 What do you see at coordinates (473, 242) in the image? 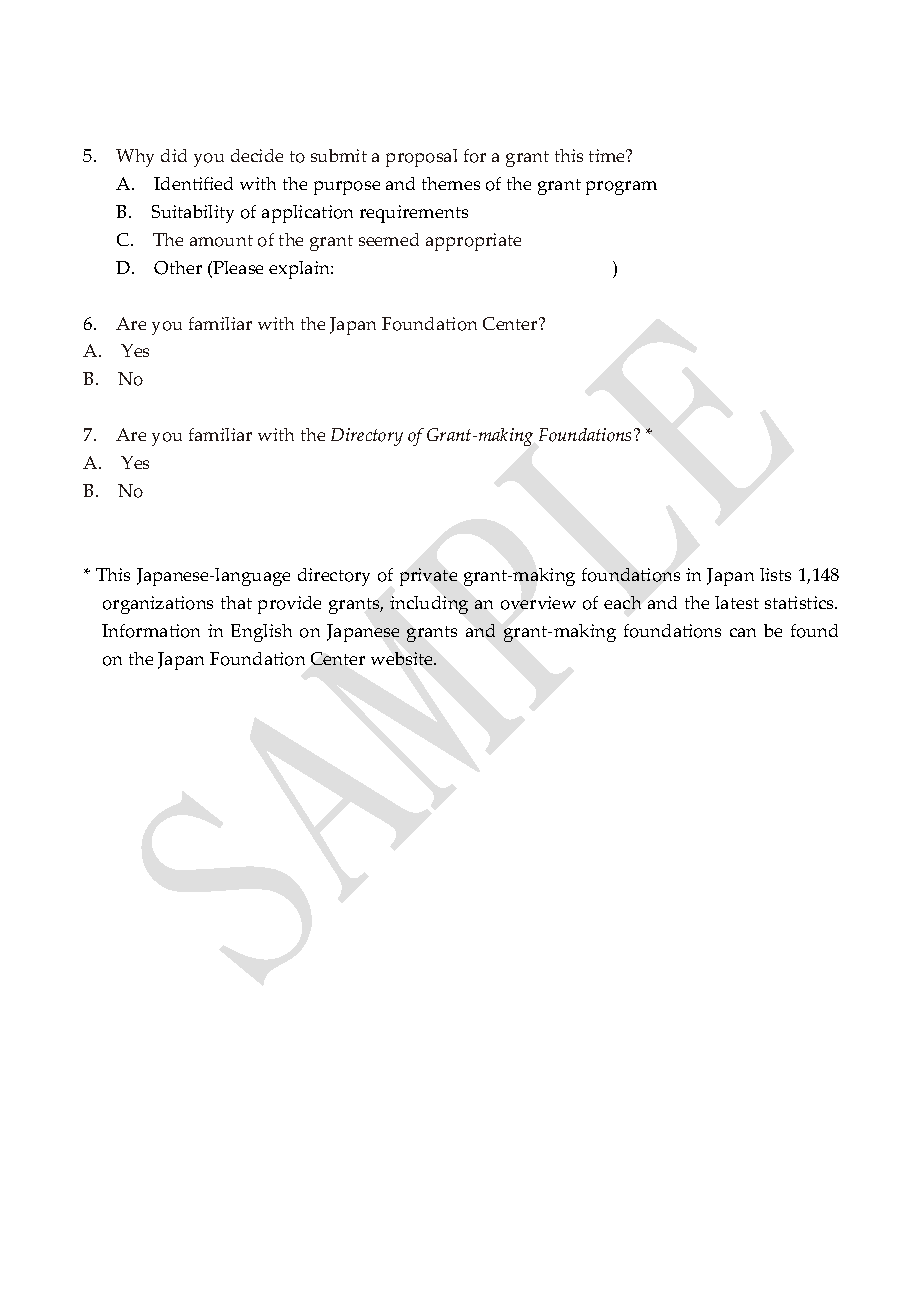
I see `appropriate` at bounding box center [473, 242].
